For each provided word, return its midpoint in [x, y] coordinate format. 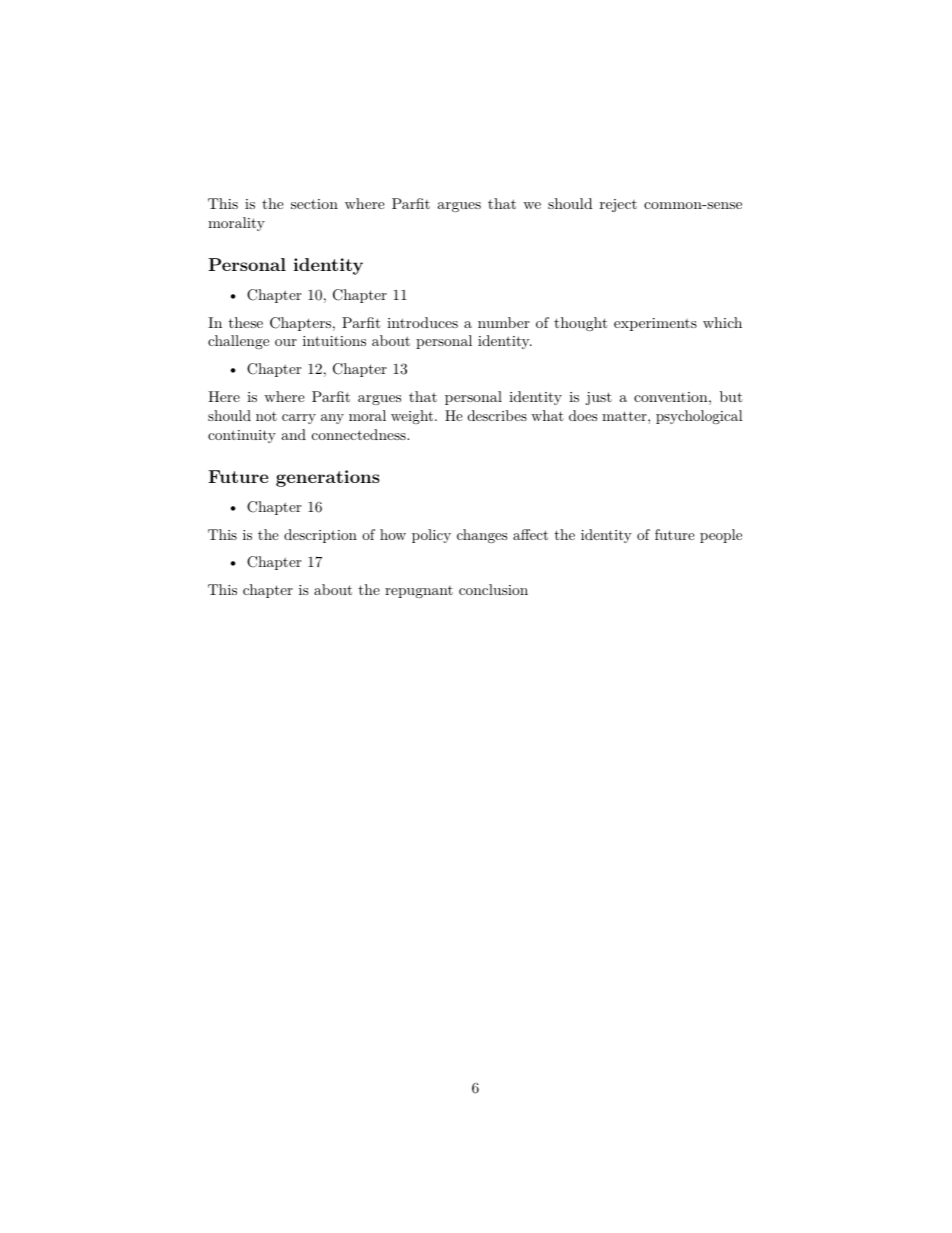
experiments [655, 324]
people [721, 536]
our [286, 342]
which [722, 322]
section [314, 204]
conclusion [493, 589]
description [320, 536]
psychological [699, 417]
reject [618, 205]
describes [497, 415]
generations [328, 478]
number [504, 322]
